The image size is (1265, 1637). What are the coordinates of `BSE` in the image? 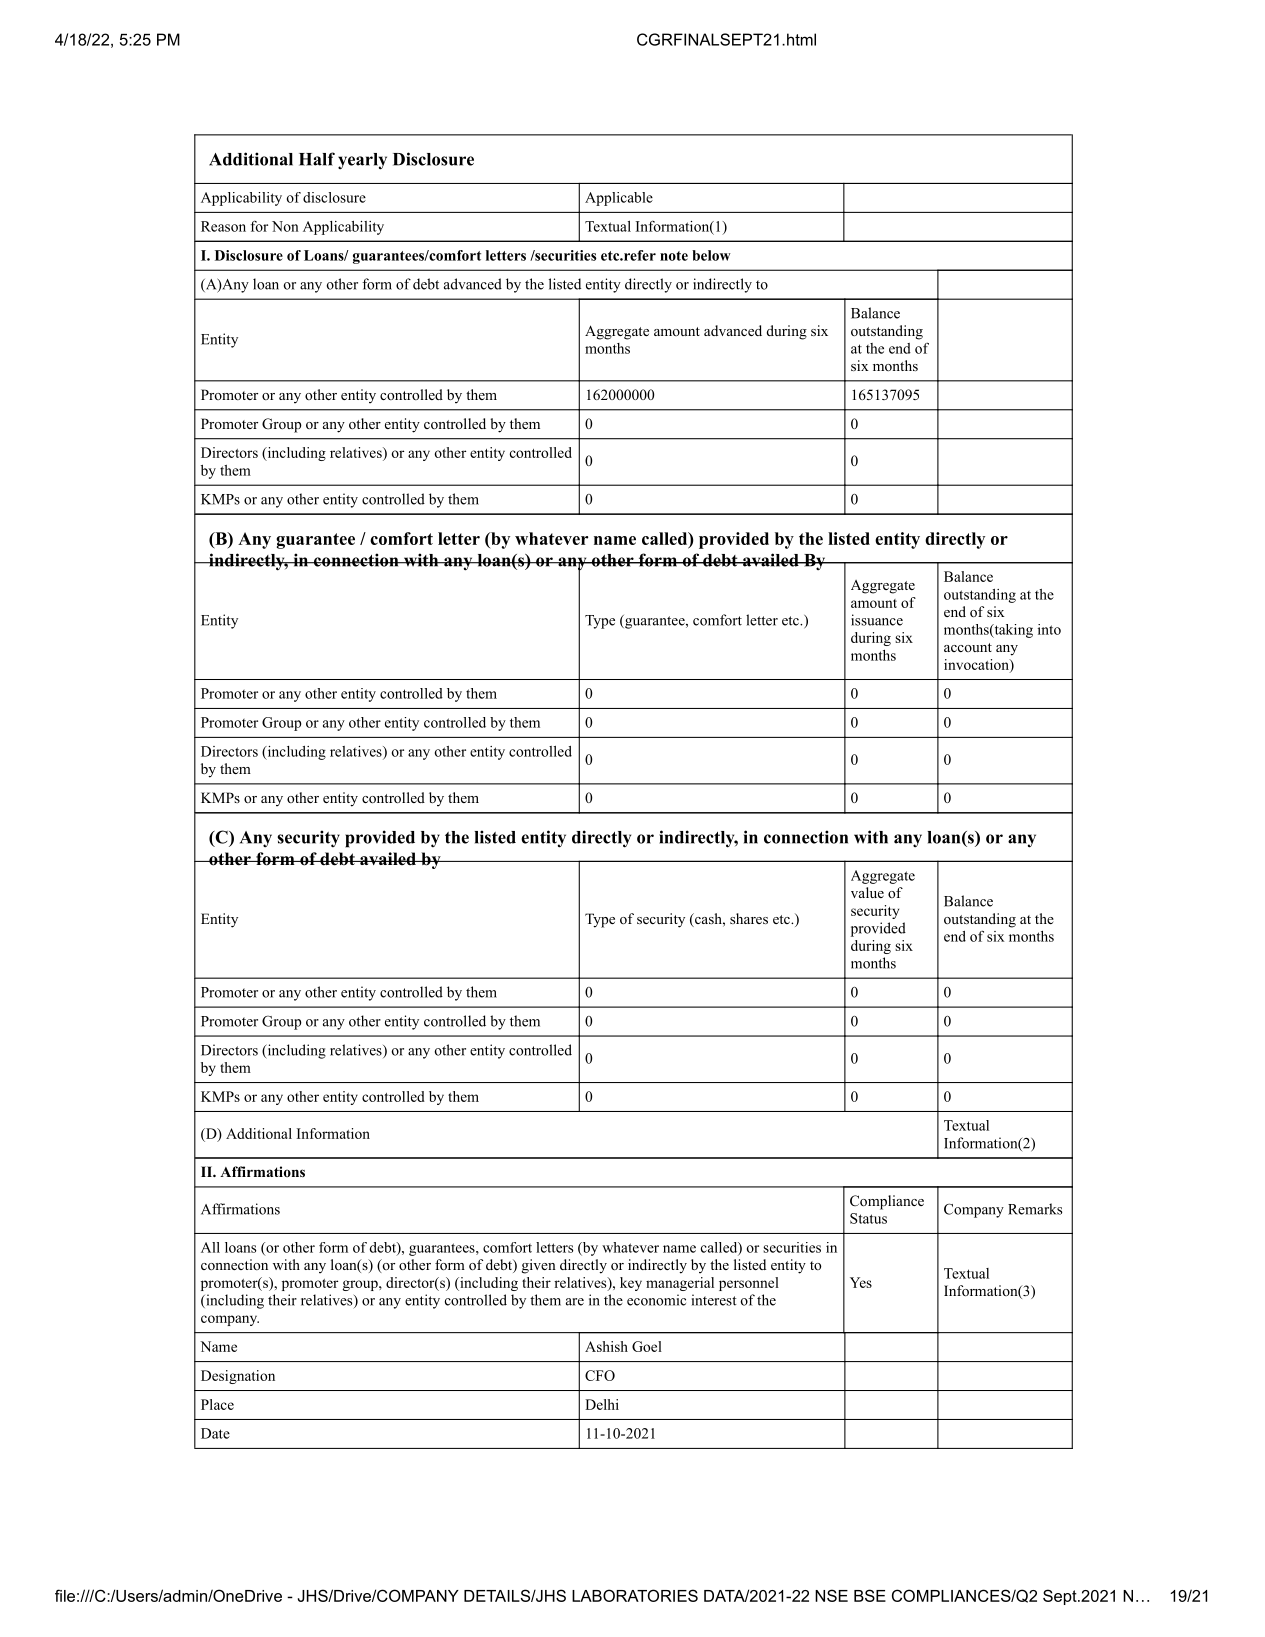 It's located at (870, 1595).
